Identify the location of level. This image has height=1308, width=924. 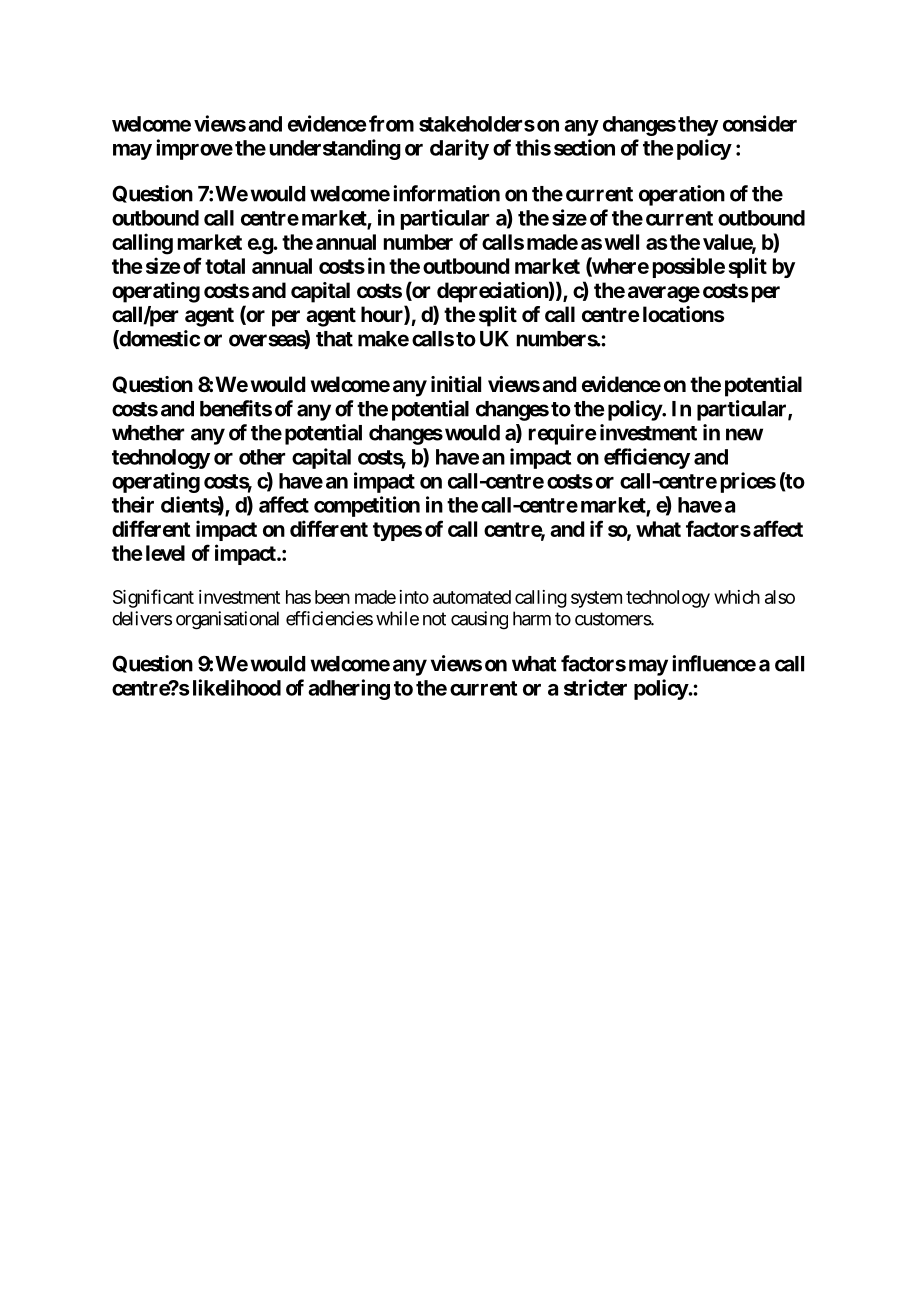
(165, 553).
